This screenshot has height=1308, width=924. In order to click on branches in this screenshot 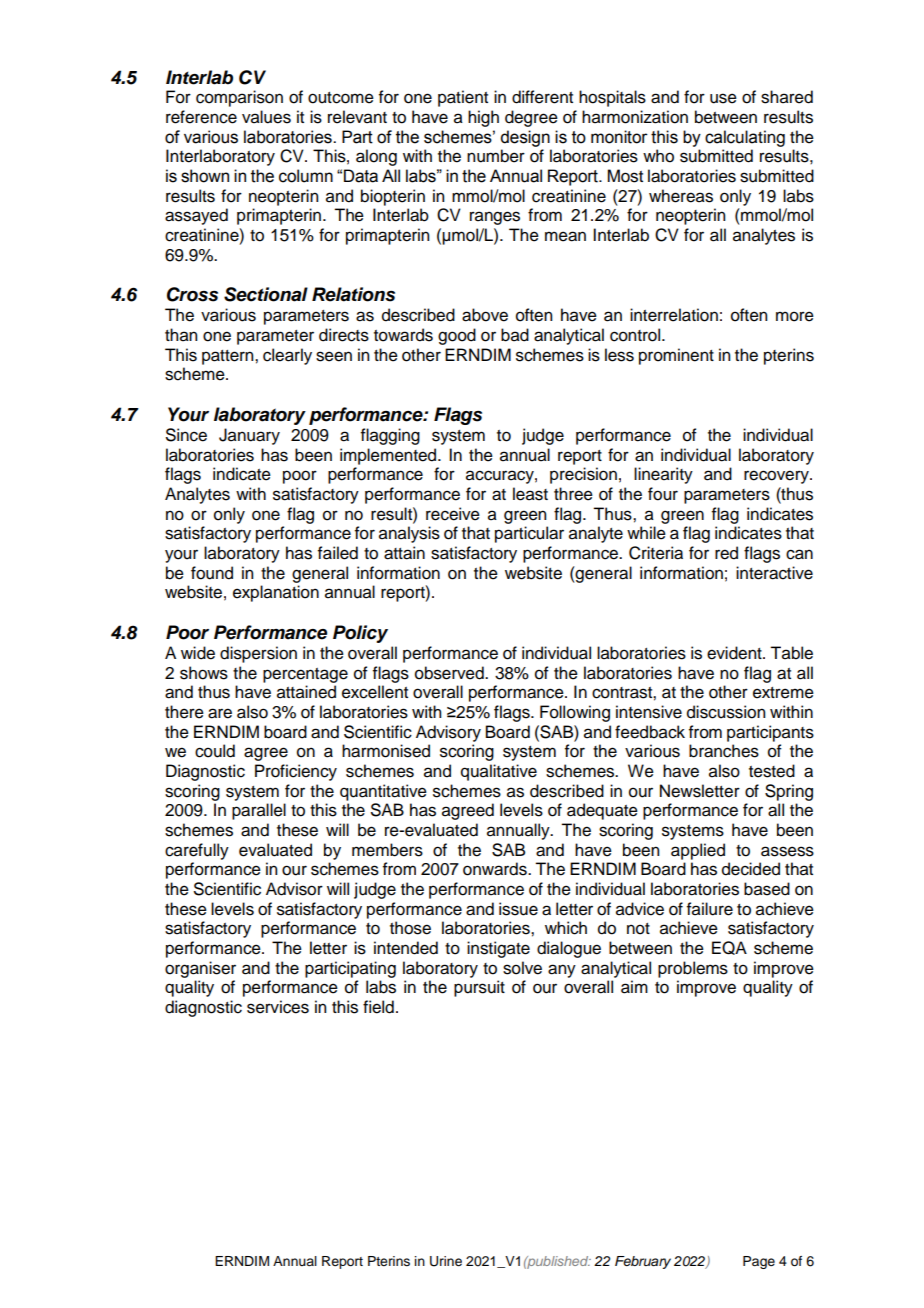, I will do `click(724, 751)`.
